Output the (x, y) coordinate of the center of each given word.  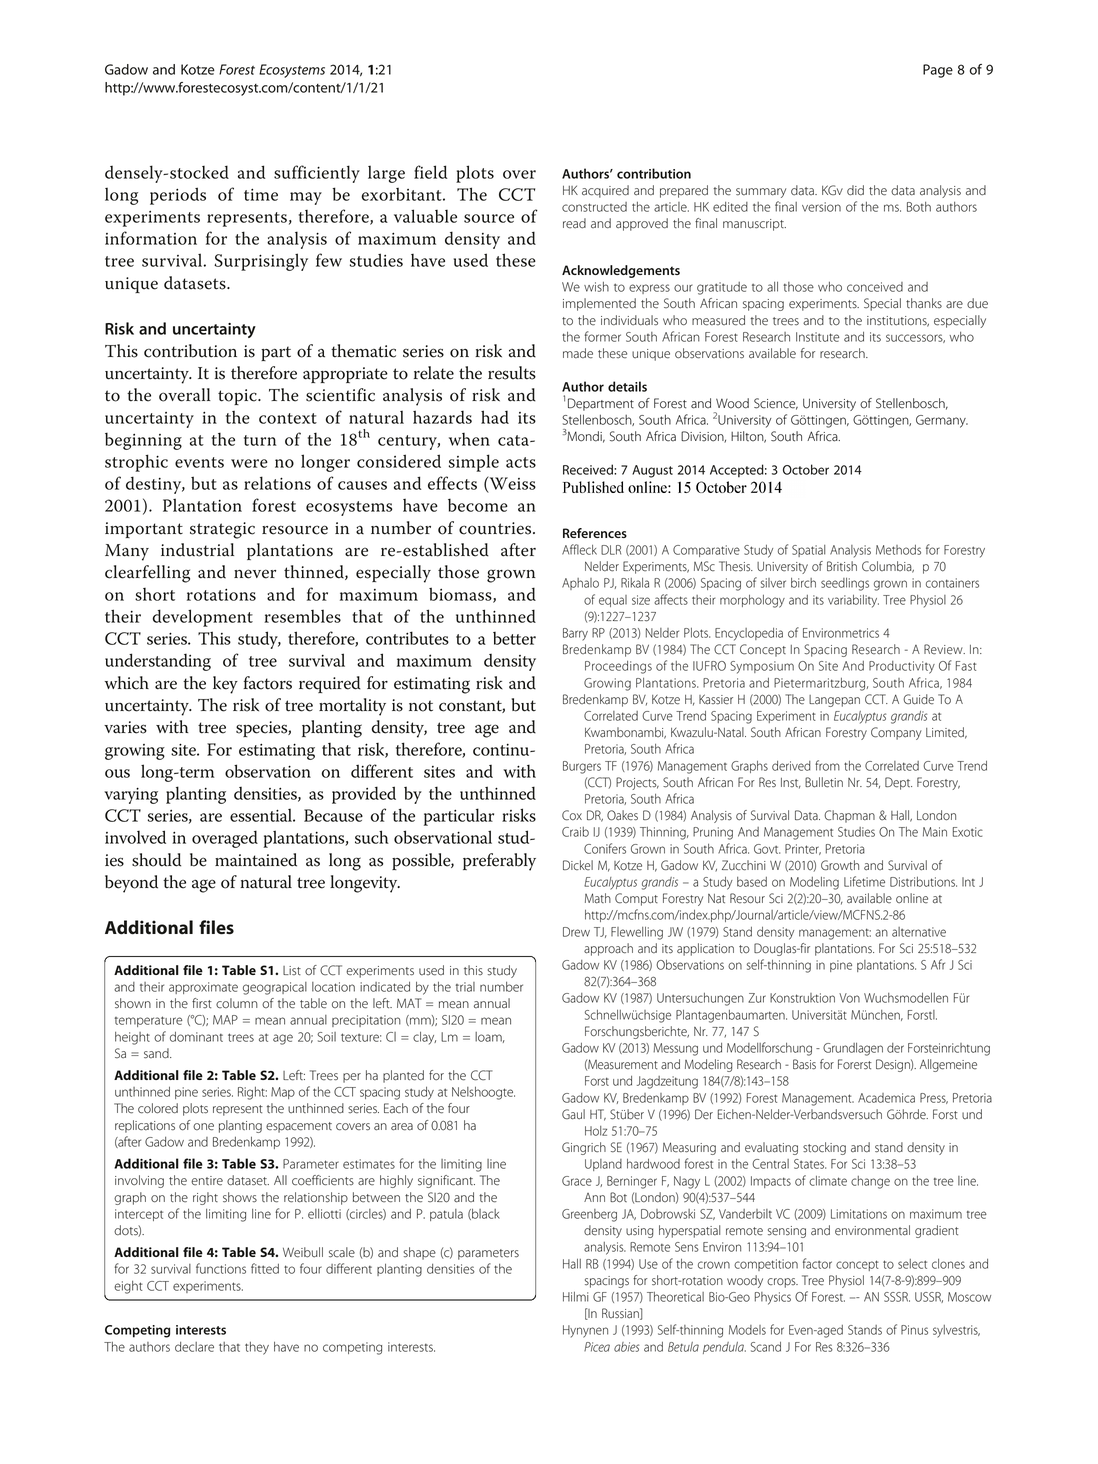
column (237, 1003)
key (225, 685)
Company (896, 733)
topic (238, 397)
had (495, 417)
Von (849, 998)
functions (221, 1268)
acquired (605, 191)
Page (938, 71)
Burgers (582, 767)
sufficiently (317, 174)
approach (608, 949)
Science (776, 404)
